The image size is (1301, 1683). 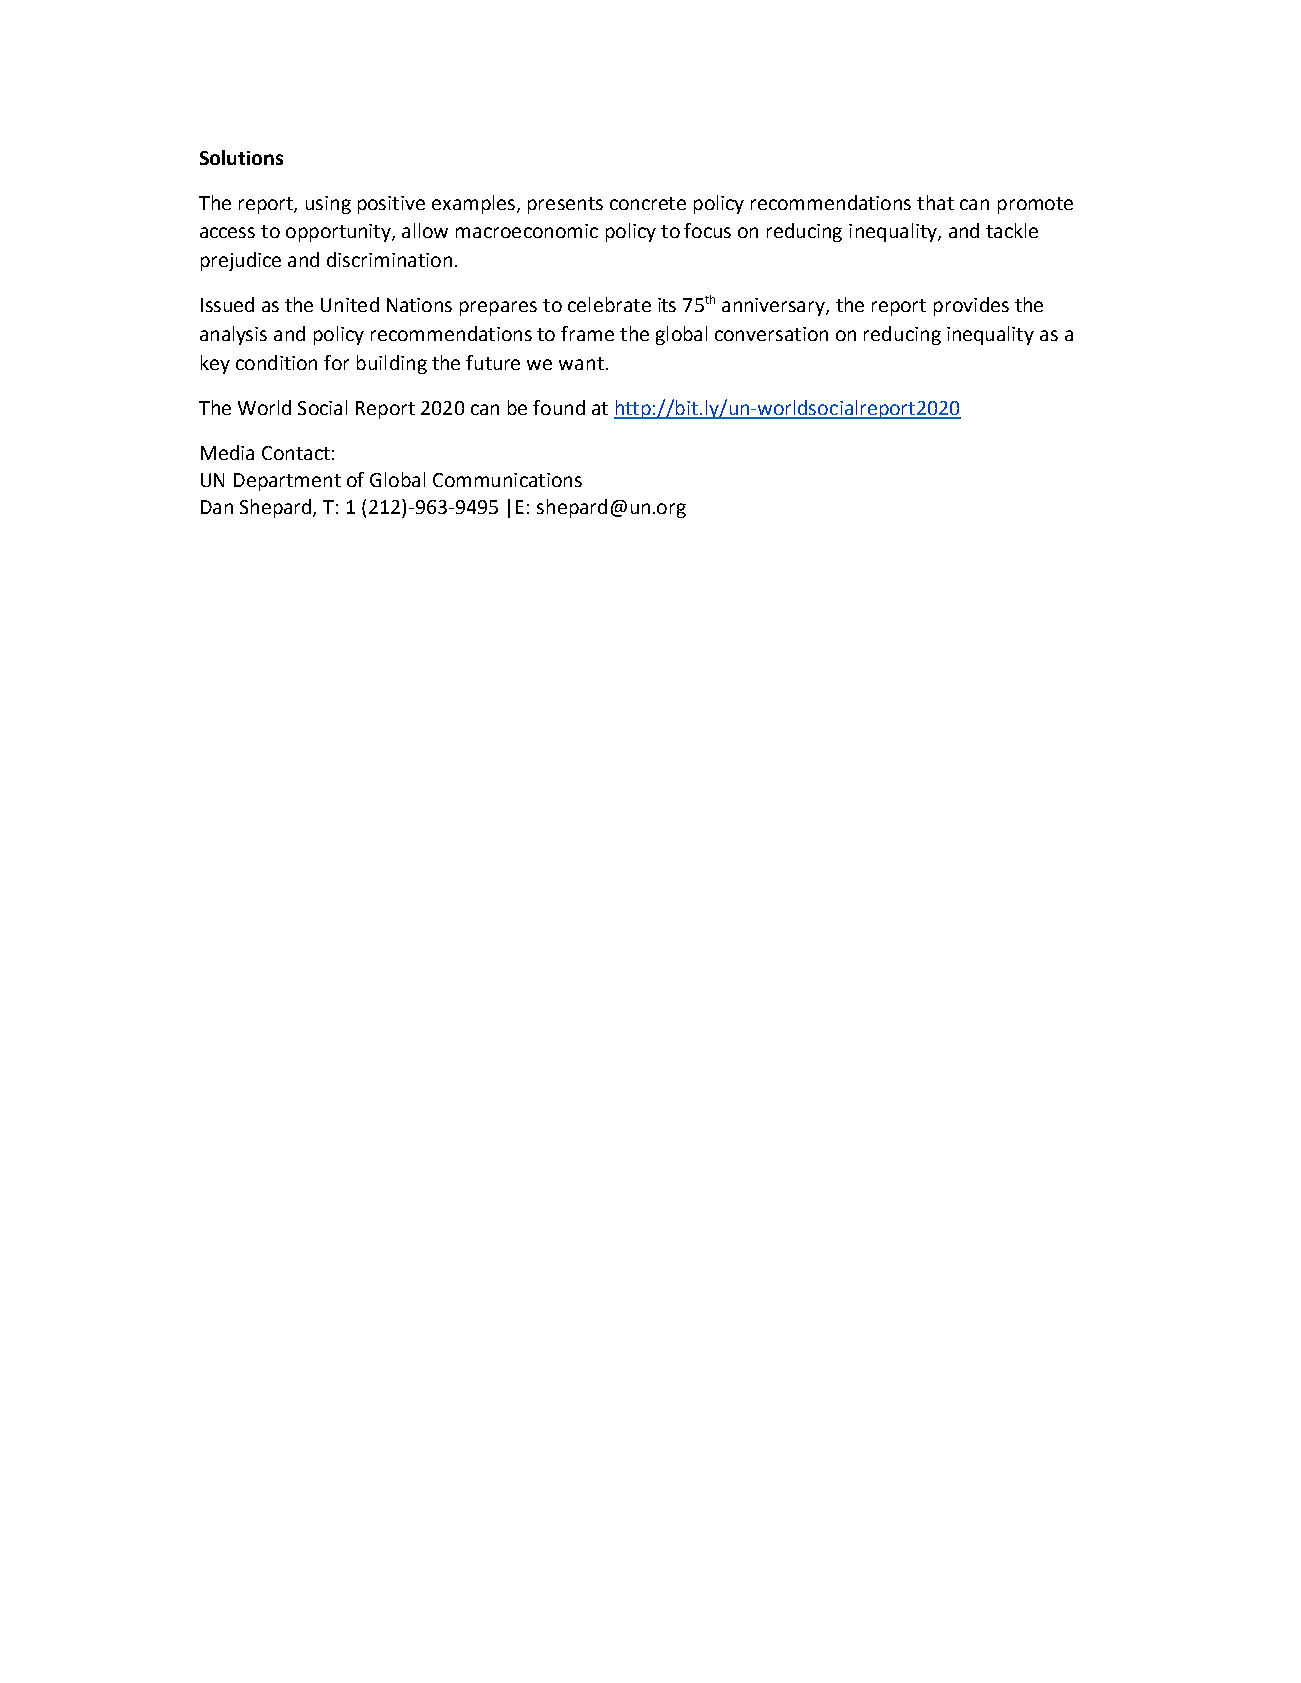 What do you see at coordinates (336, 362) in the page?
I see `for` at bounding box center [336, 362].
